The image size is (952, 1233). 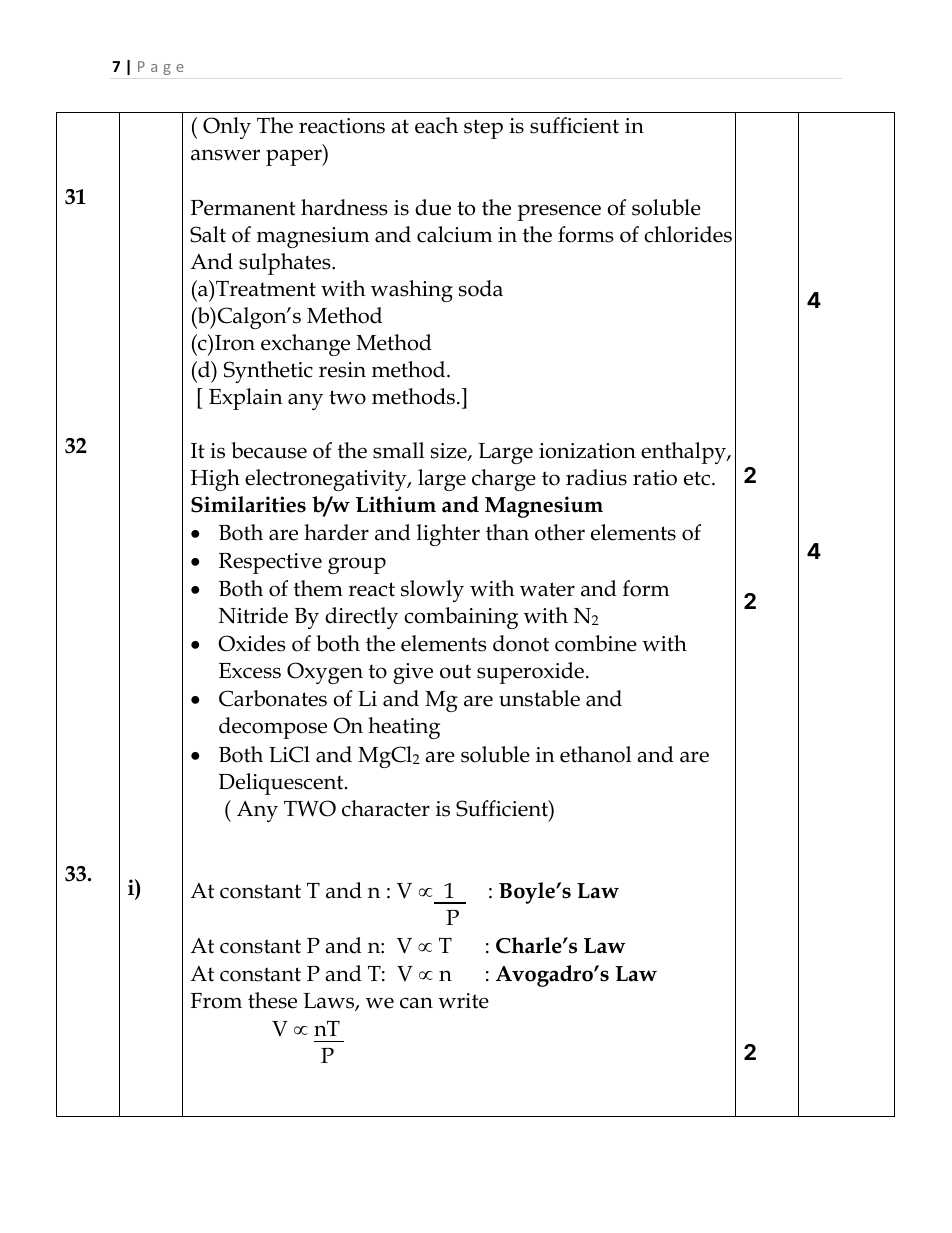 I want to click on presence, so click(x=559, y=212).
